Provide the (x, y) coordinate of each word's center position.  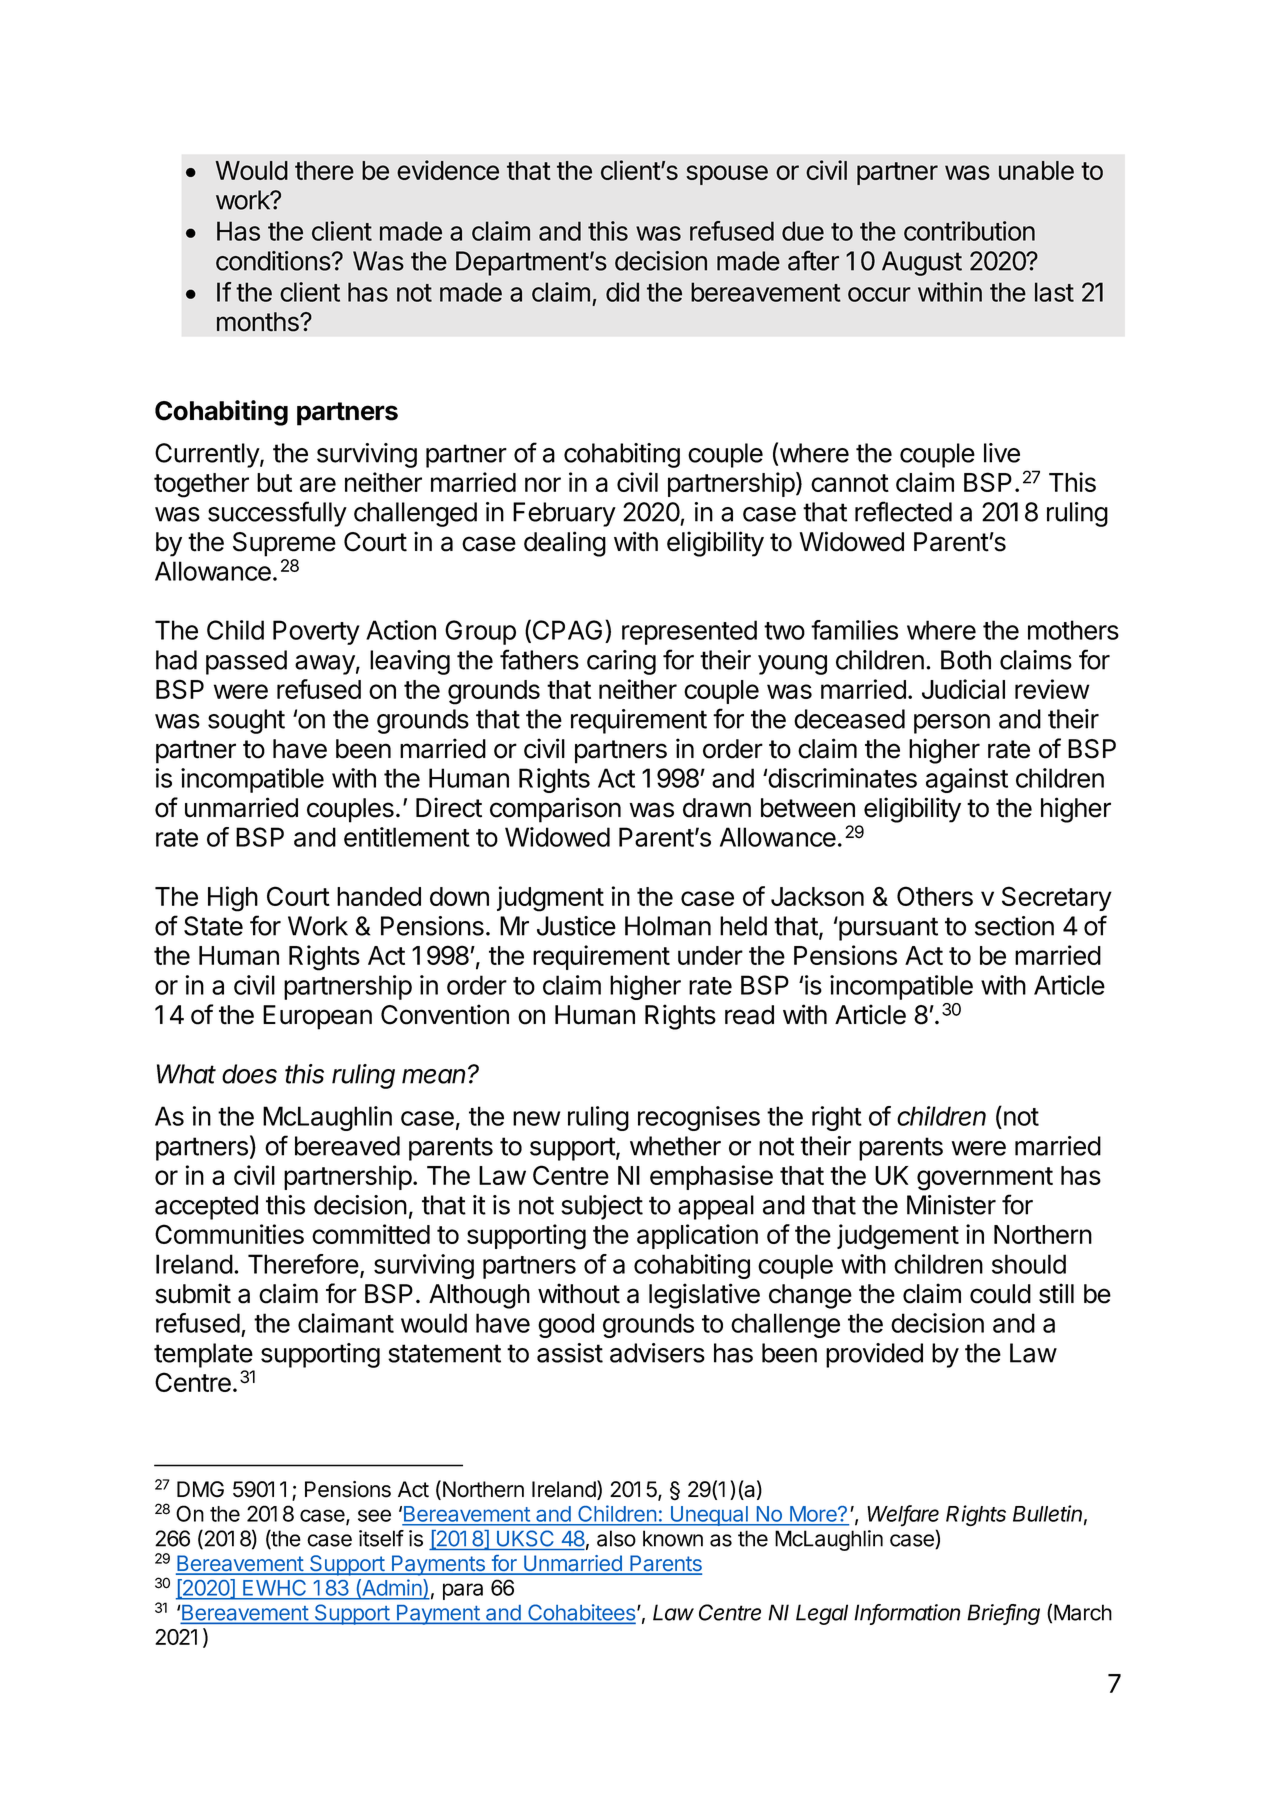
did (622, 292)
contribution (969, 231)
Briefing (1003, 1614)
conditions (274, 261)
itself (381, 1538)
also (616, 1538)
